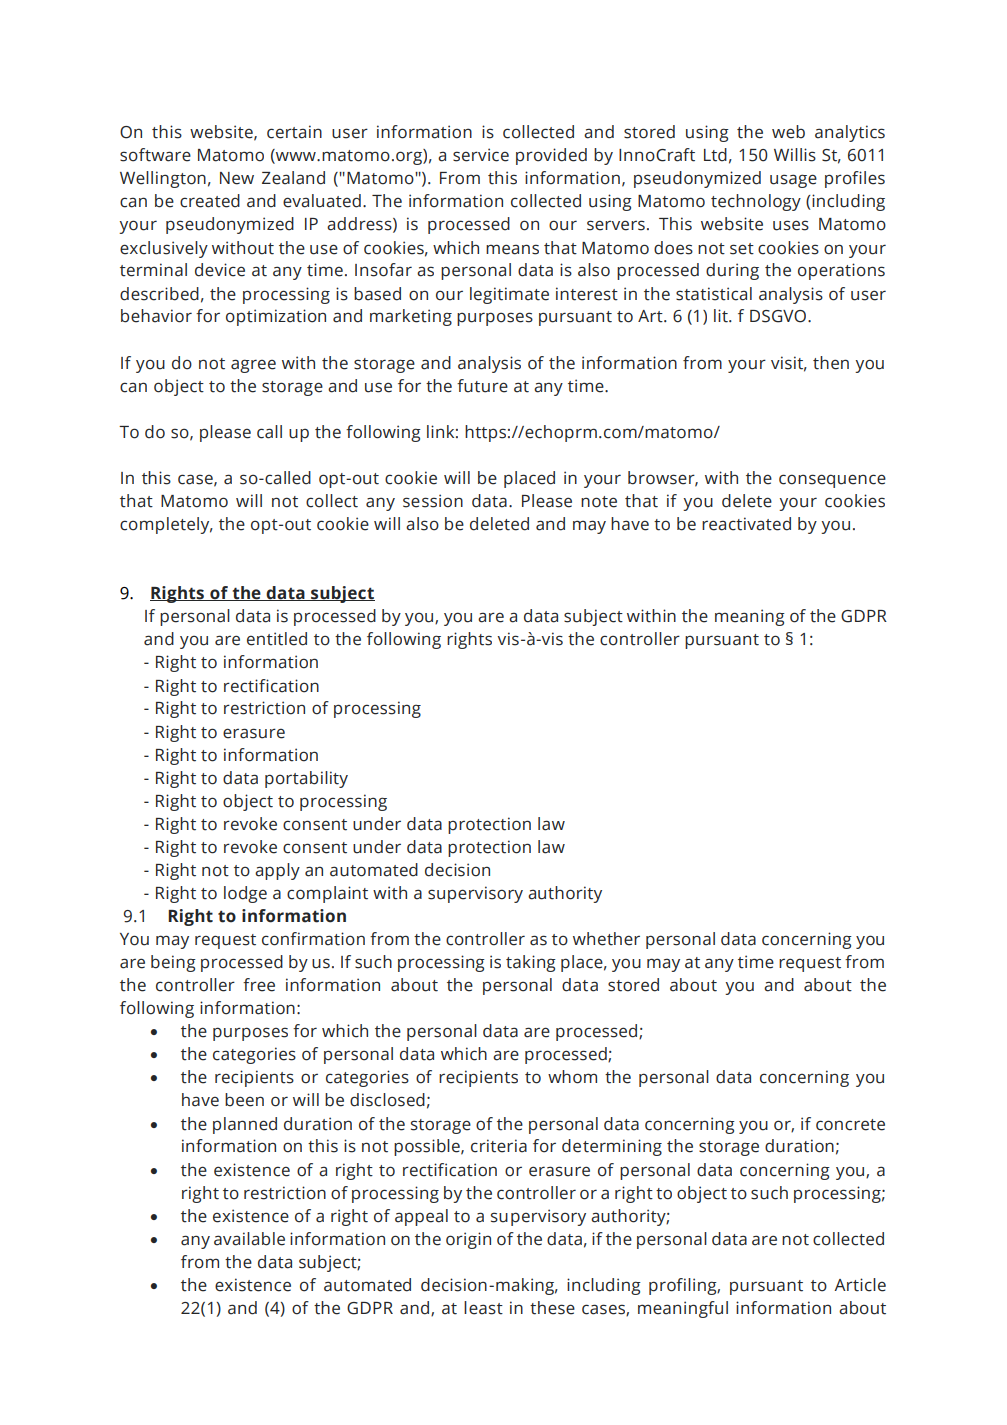 This screenshot has width=1007, height=1425. What do you see at coordinates (237, 178) in the screenshot?
I see `New` at bounding box center [237, 178].
